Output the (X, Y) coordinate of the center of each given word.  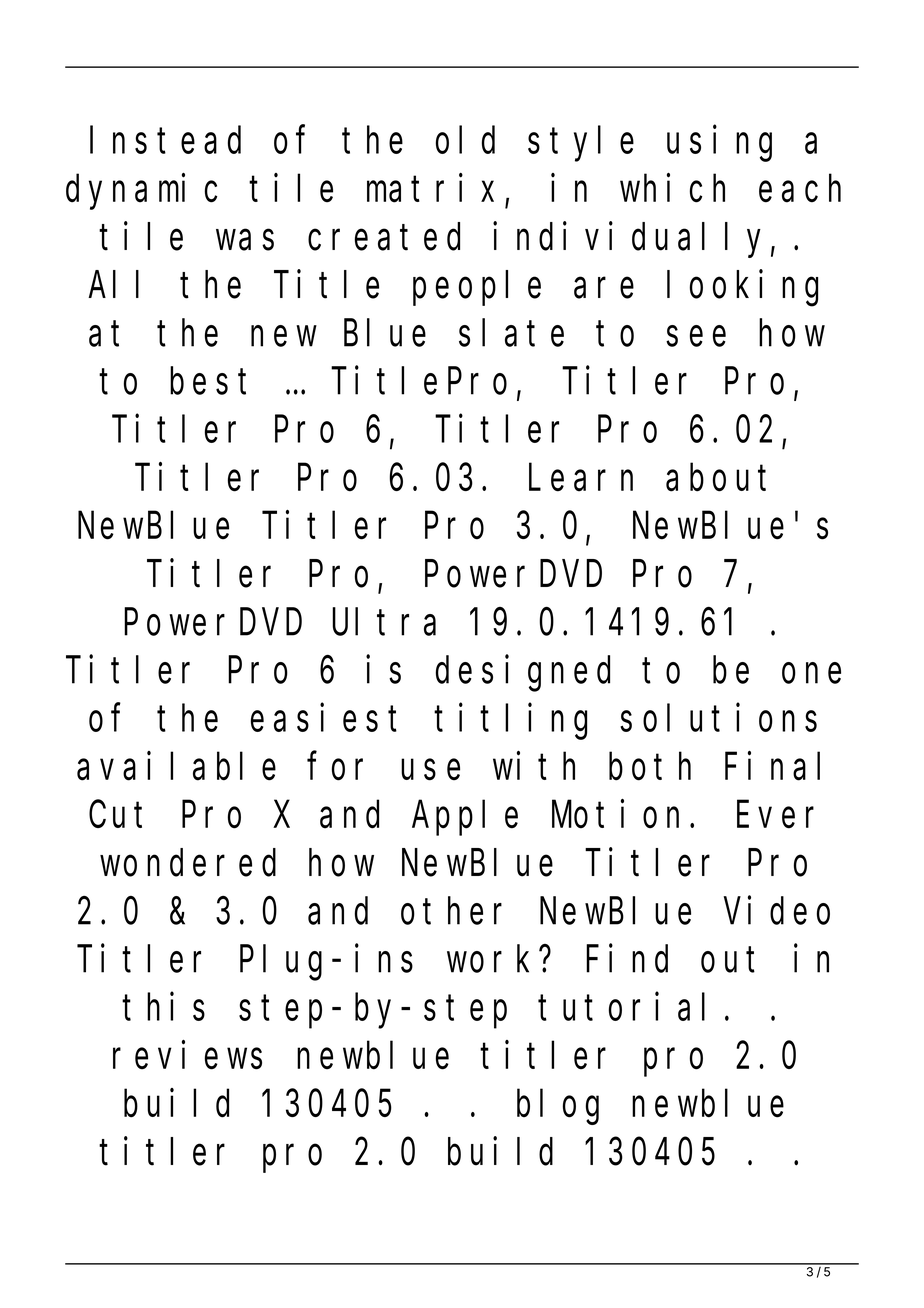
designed (523, 674)
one (811, 674)
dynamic (141, 192)
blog (558, 1107)
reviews (187, 1055)
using (719, 144)
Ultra (384, 622)
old (465, 140)
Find (627, 959)
